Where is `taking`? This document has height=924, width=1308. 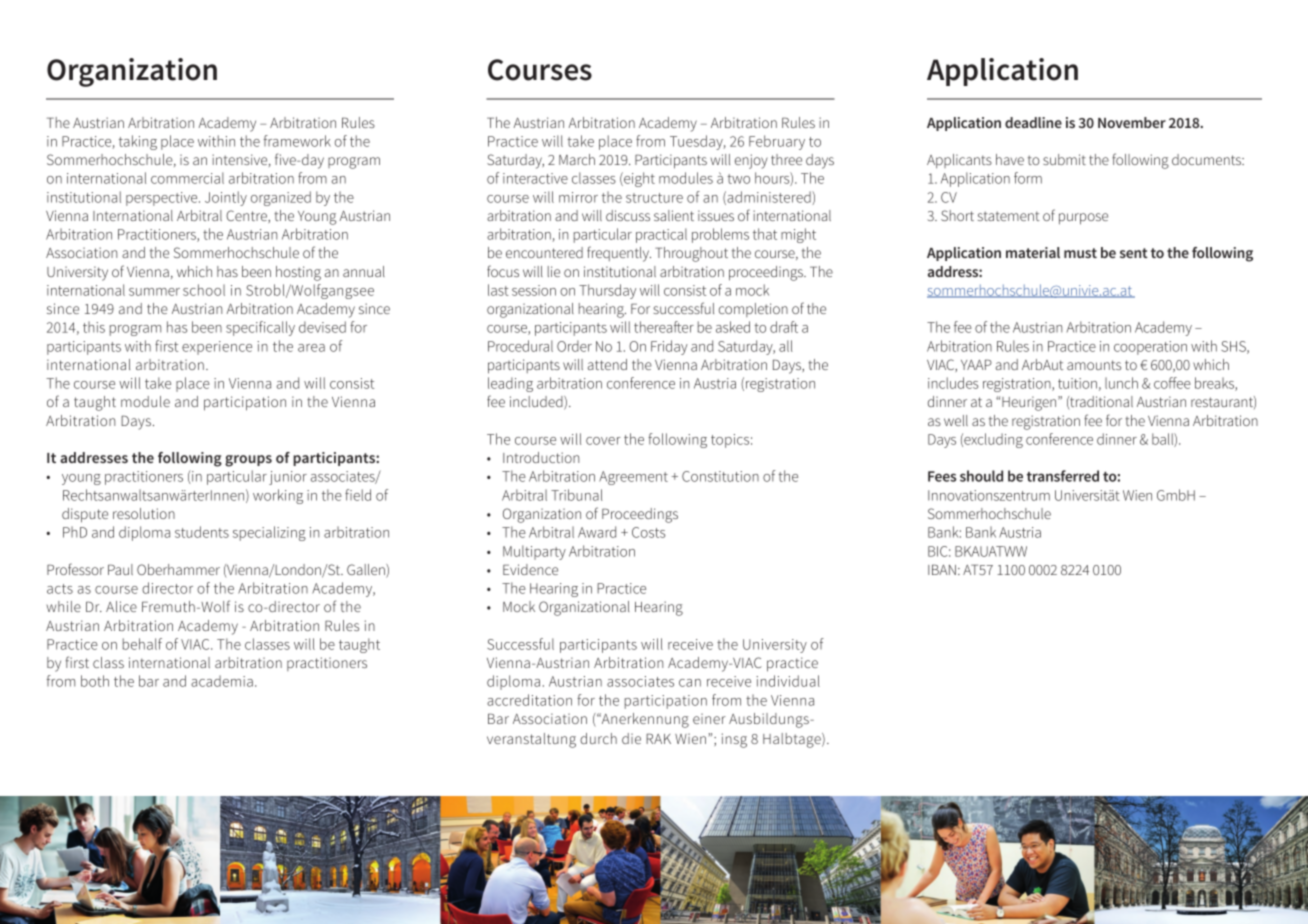
taking is located at coordinates (138, 142).
